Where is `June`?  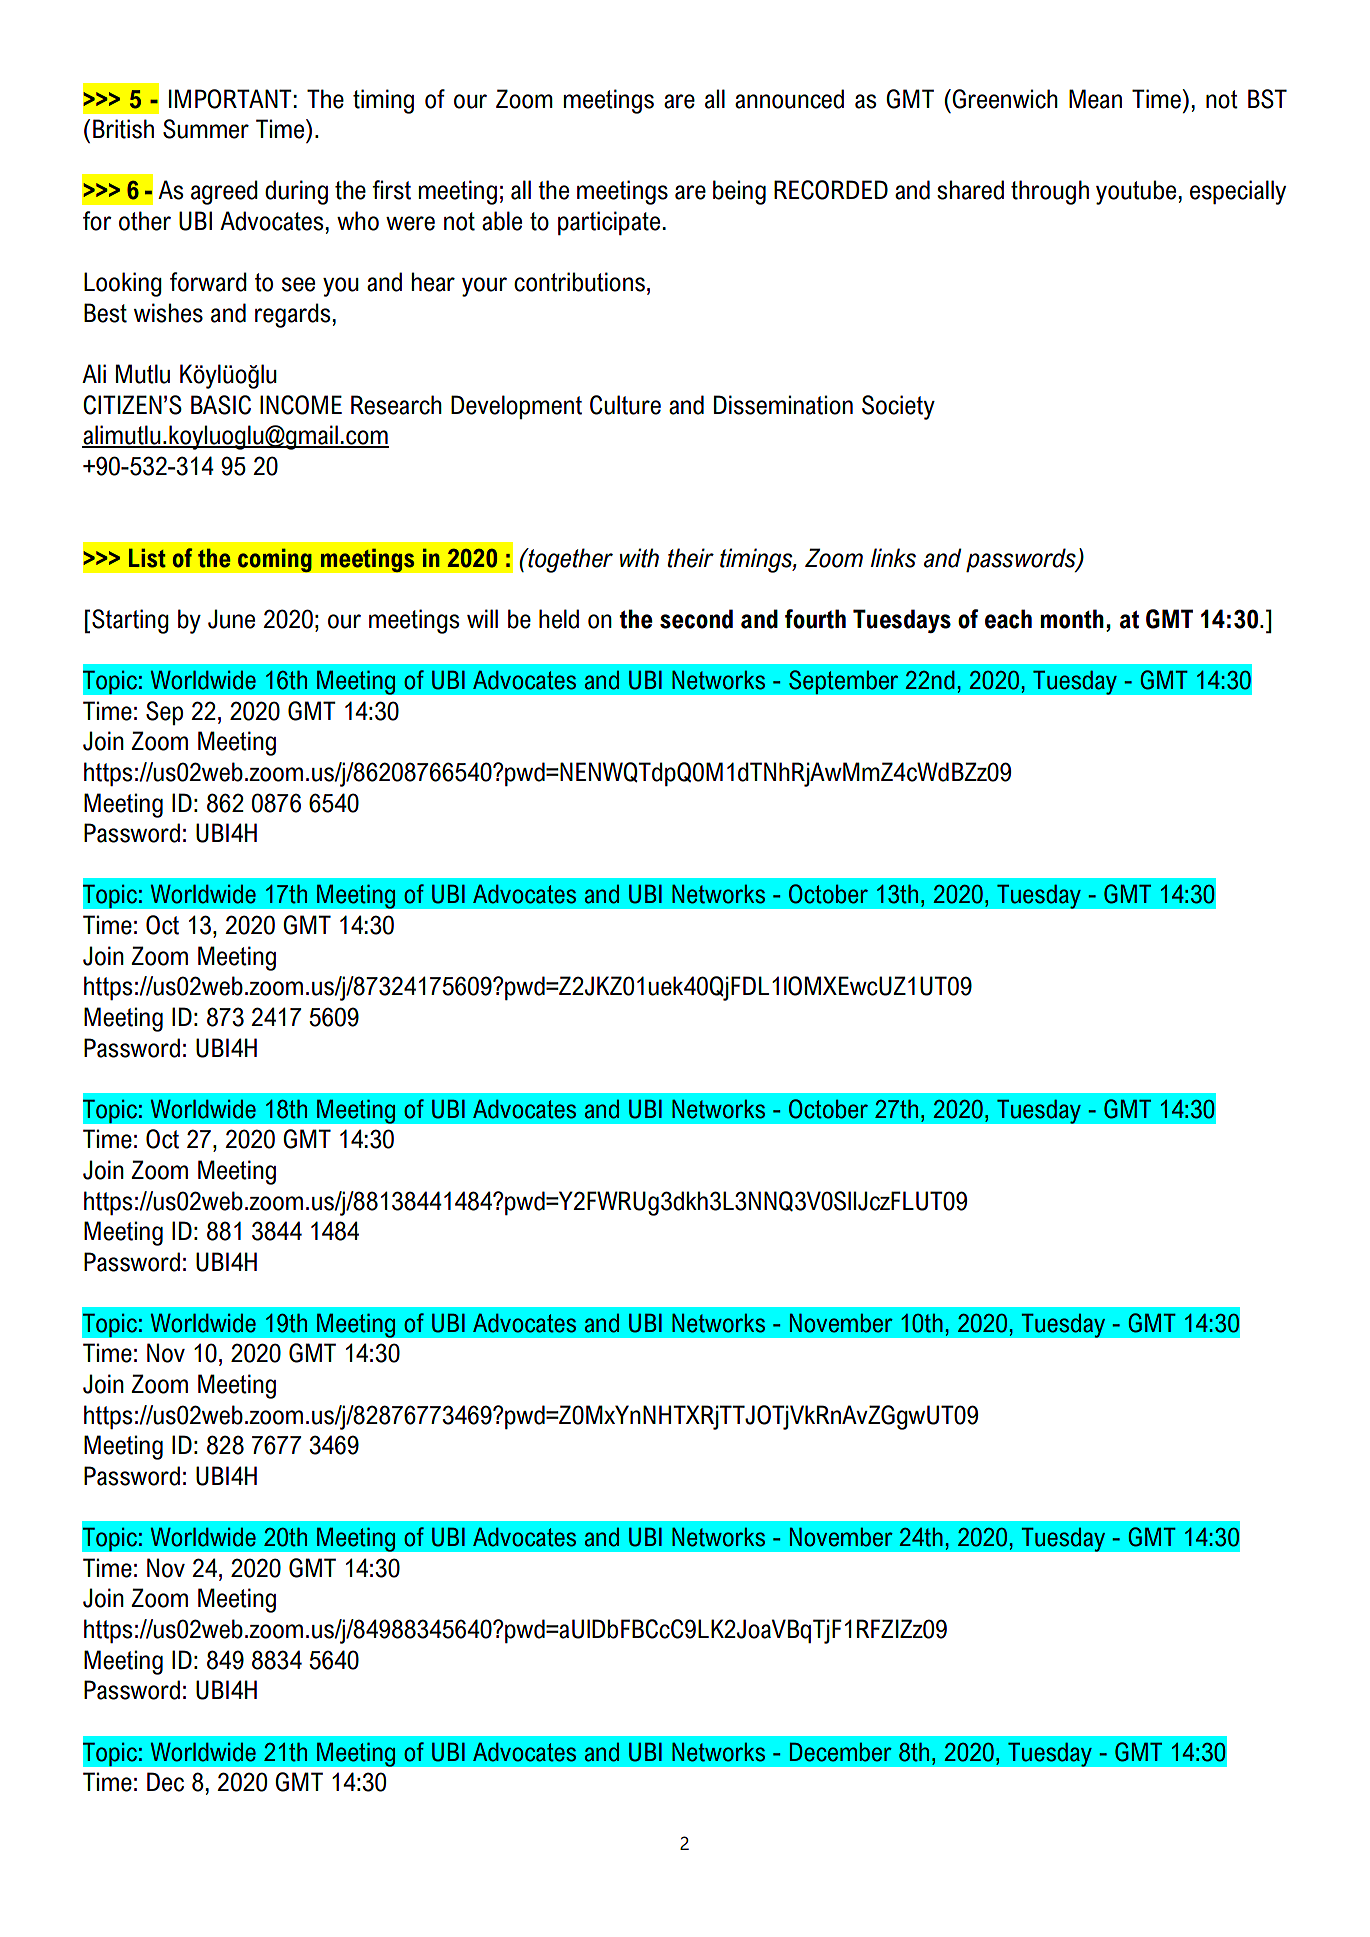
June is located at coordinates (231, 619).
